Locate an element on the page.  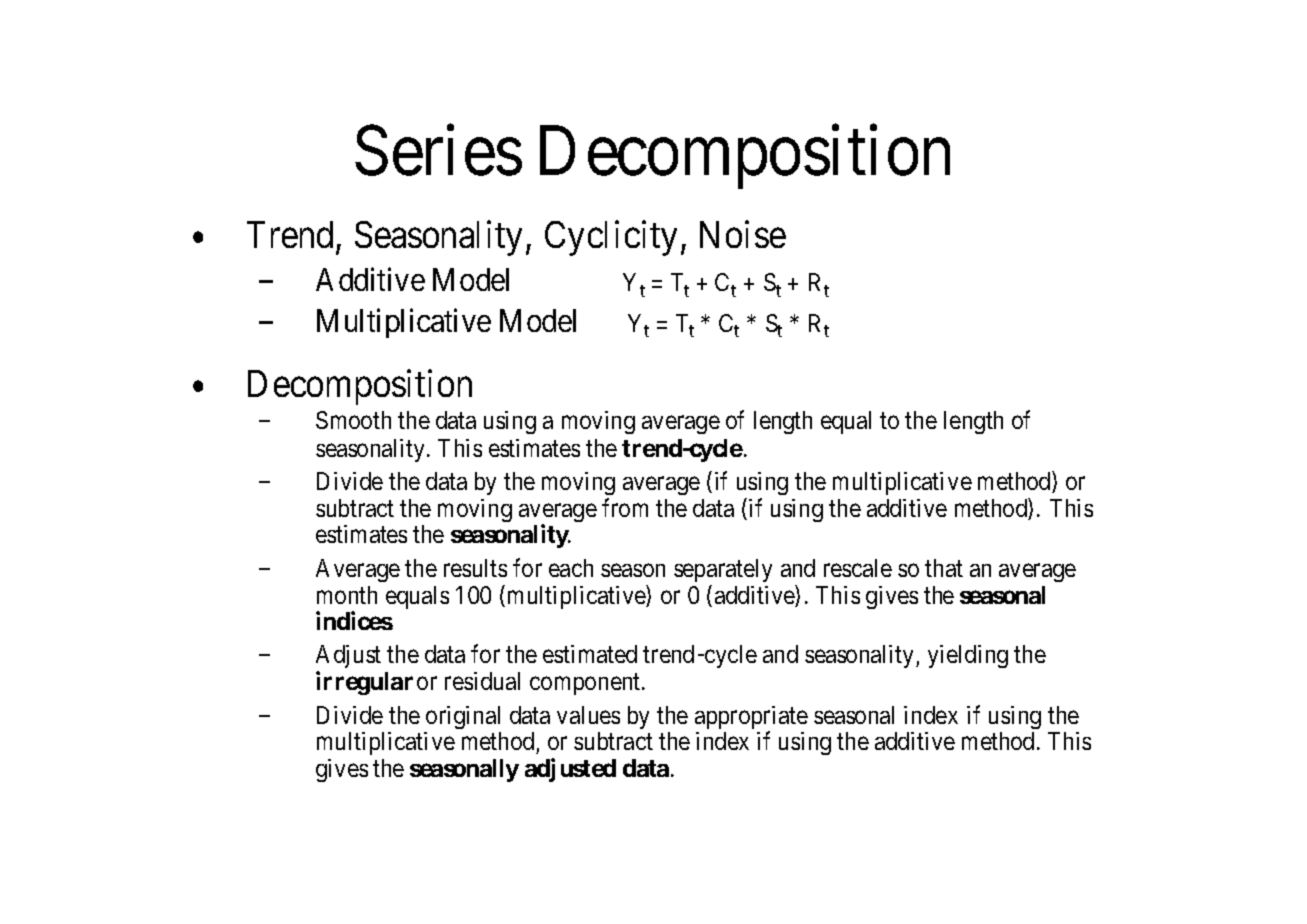
separately is located at coordinates (723, 570).
